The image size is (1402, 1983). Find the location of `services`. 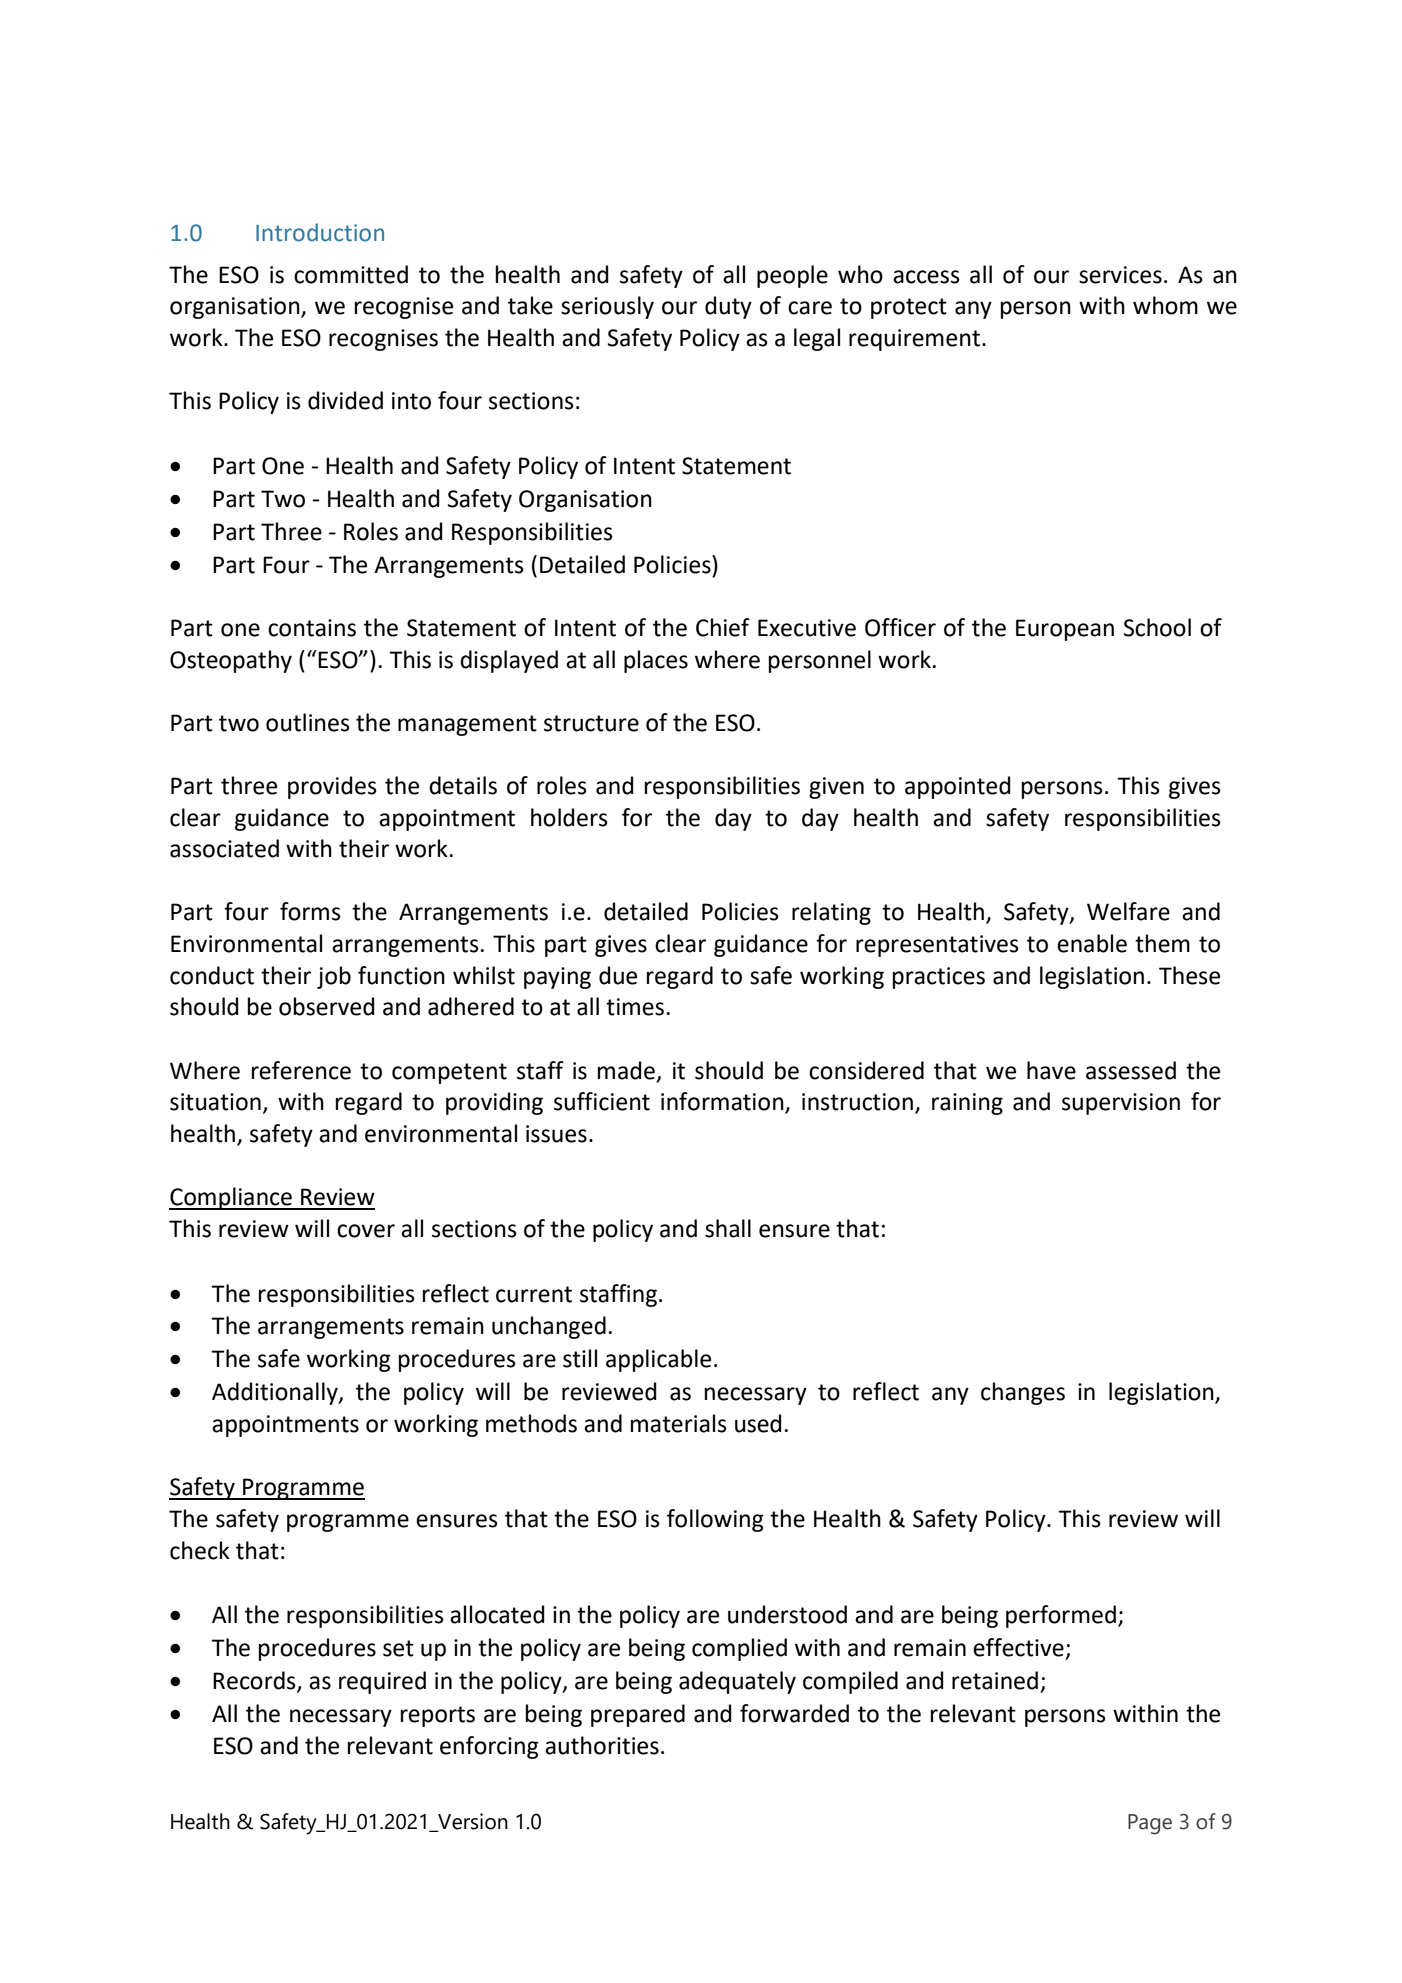

services is located at coordinates (1120, 275).
